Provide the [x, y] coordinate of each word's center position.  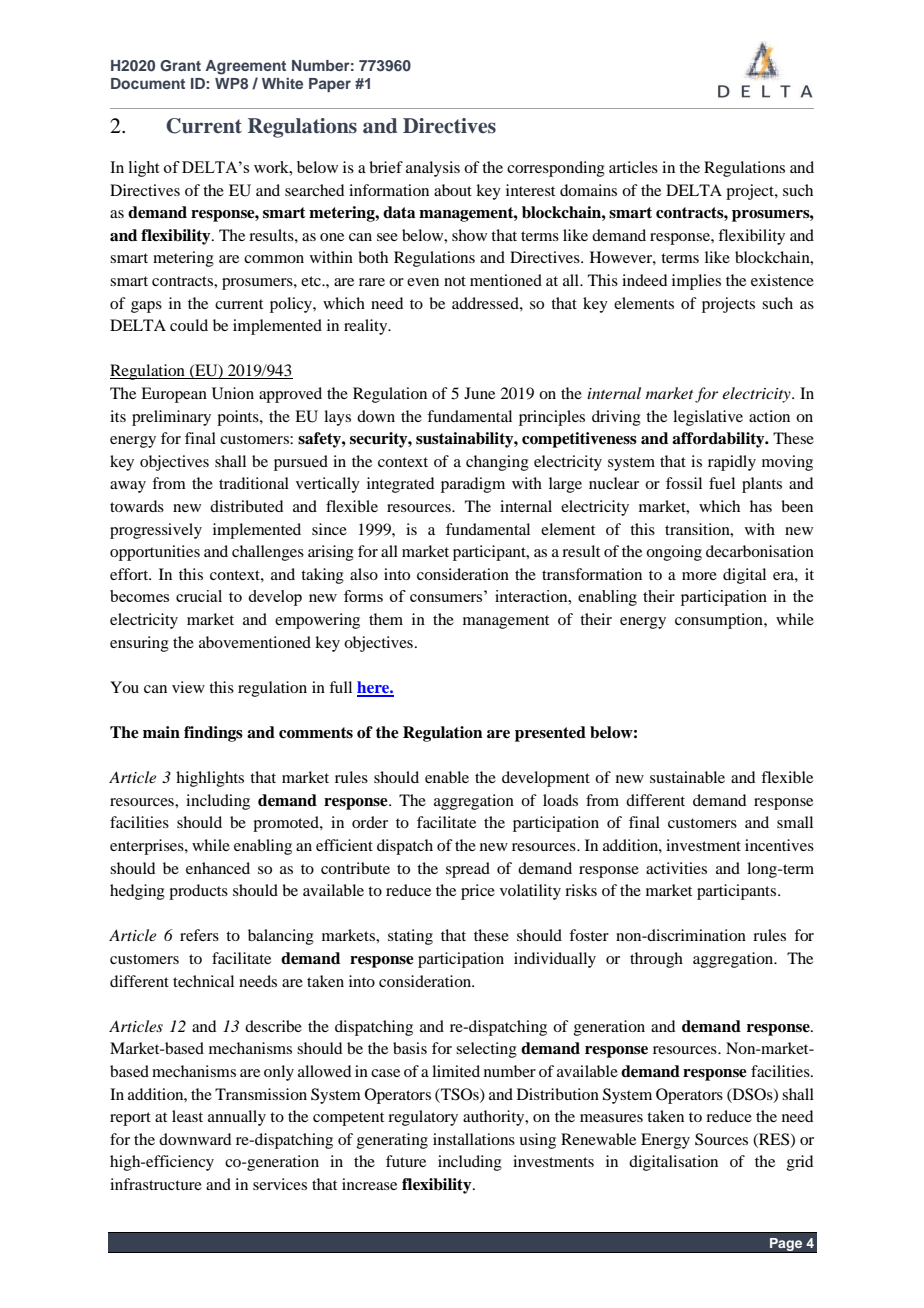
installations [474, 1139]
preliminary [171, 418]
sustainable [687, 777]
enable [447, 777]
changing [497, 463]
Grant [180, 66]
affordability [719, 440]
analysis [433, 169]
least [187, 1116]
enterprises [148, 847]
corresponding [556, 169]
